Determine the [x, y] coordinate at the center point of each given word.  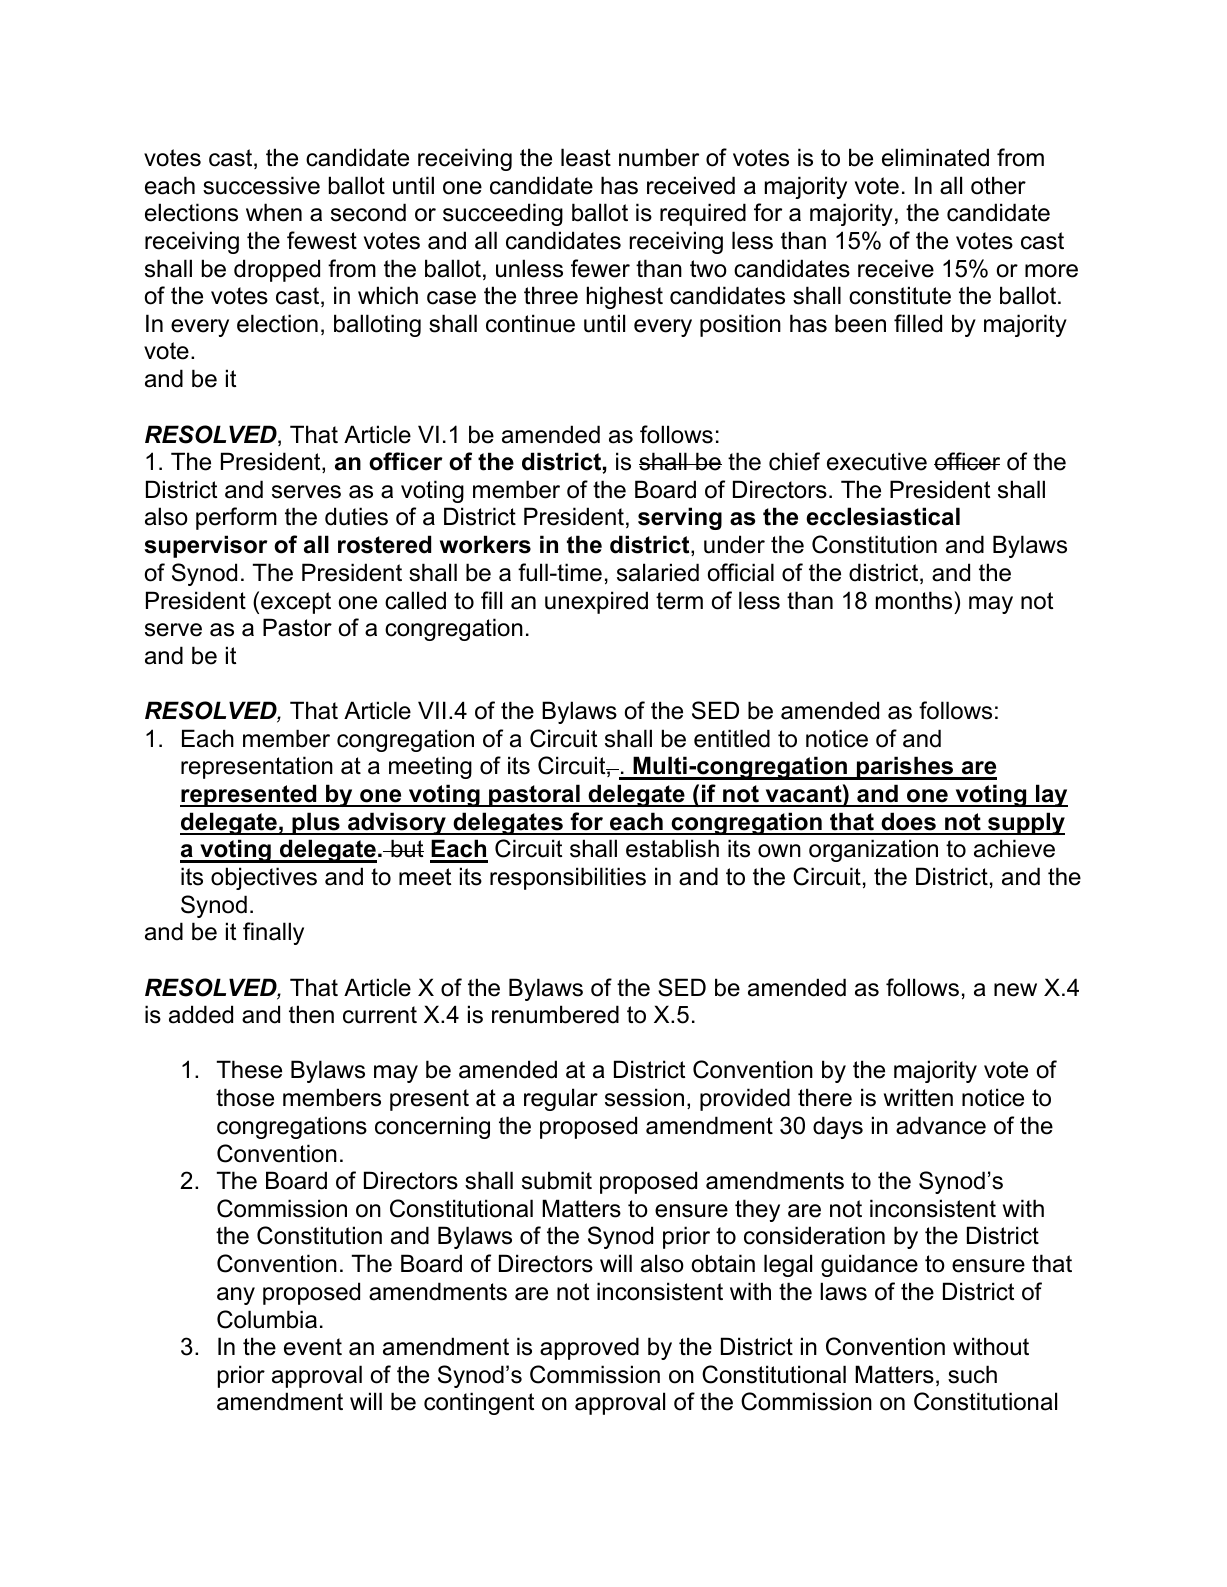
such [972, 1374]
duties [356, 516]
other [998, 185]
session [644, 1097]
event [313, 1347]
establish [672, 848]
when [274, 212]
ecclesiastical [883, 516]
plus [316, 823]
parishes [905, 768]
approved [589, 1348]
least [586, 157]
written [918, 1097]
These [249, 1069]
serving [680, 518]
